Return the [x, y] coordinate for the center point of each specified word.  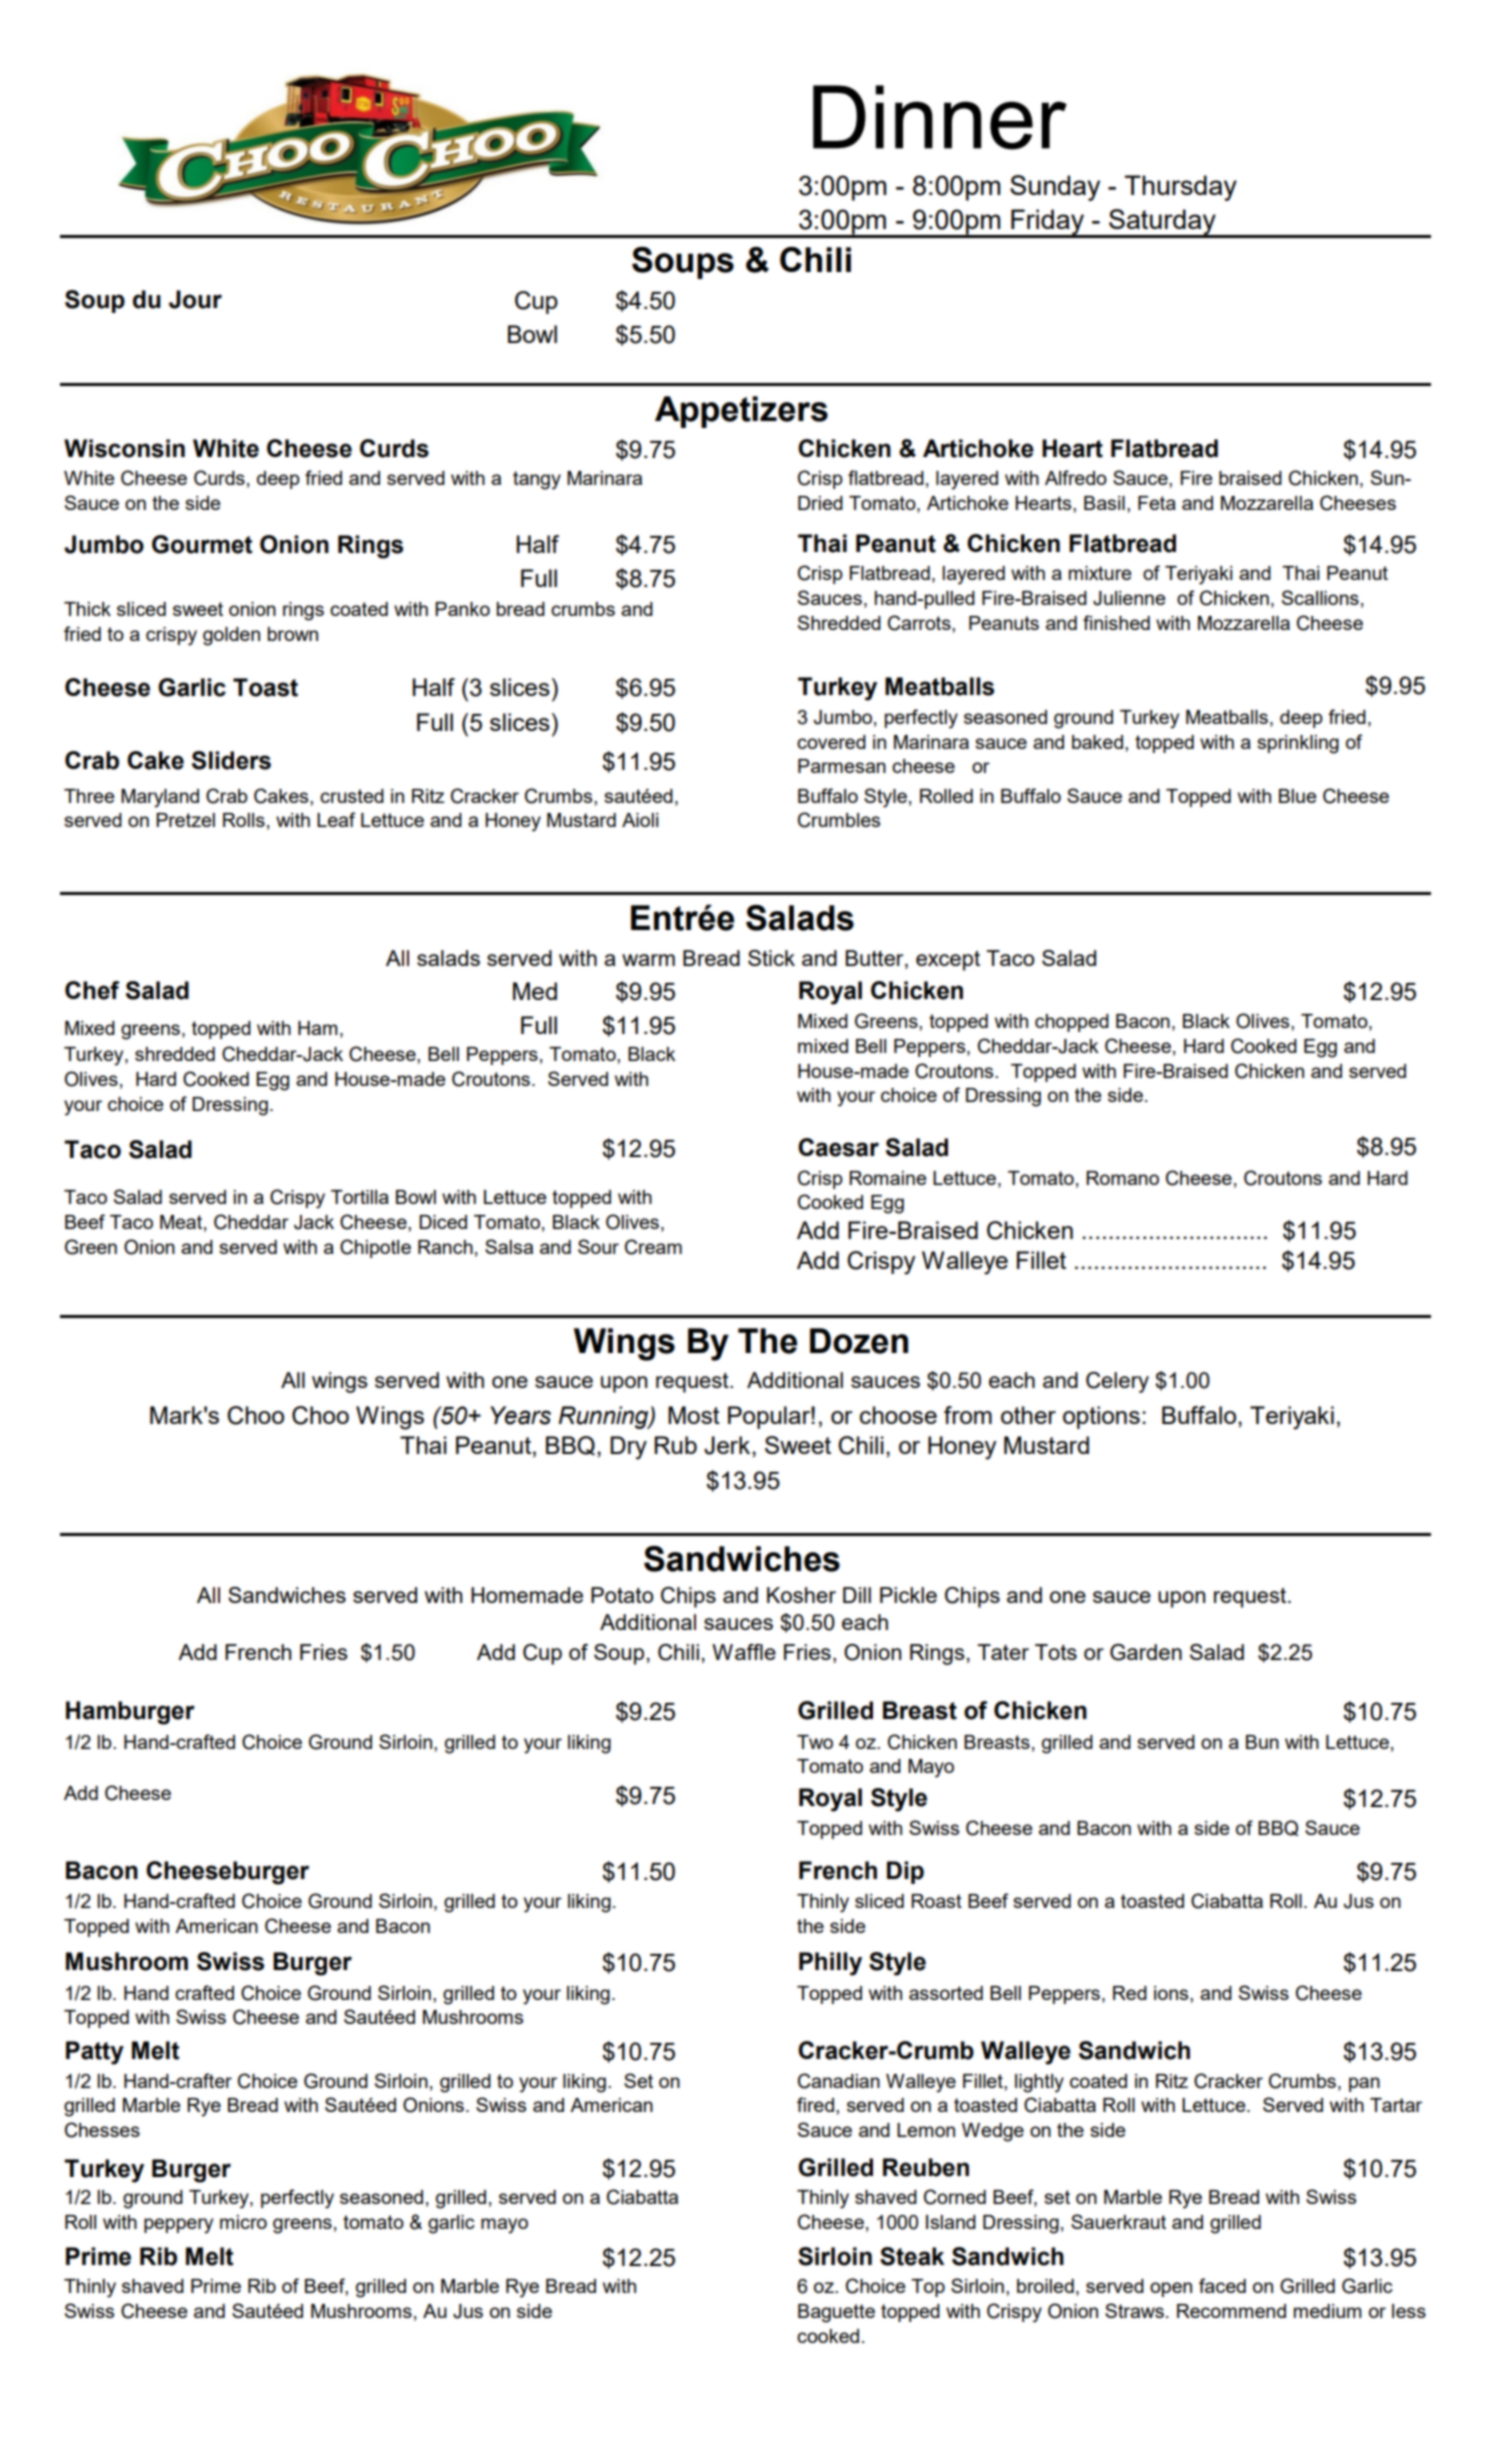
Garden [1146, 1652]
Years [520, 1415]
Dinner [940, 117]
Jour [195, 299]
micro [243, 2222]
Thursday [1181, 188]
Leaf [336, 819]
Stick [771, 958]
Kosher [801, 1595]
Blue [1298, 796]
